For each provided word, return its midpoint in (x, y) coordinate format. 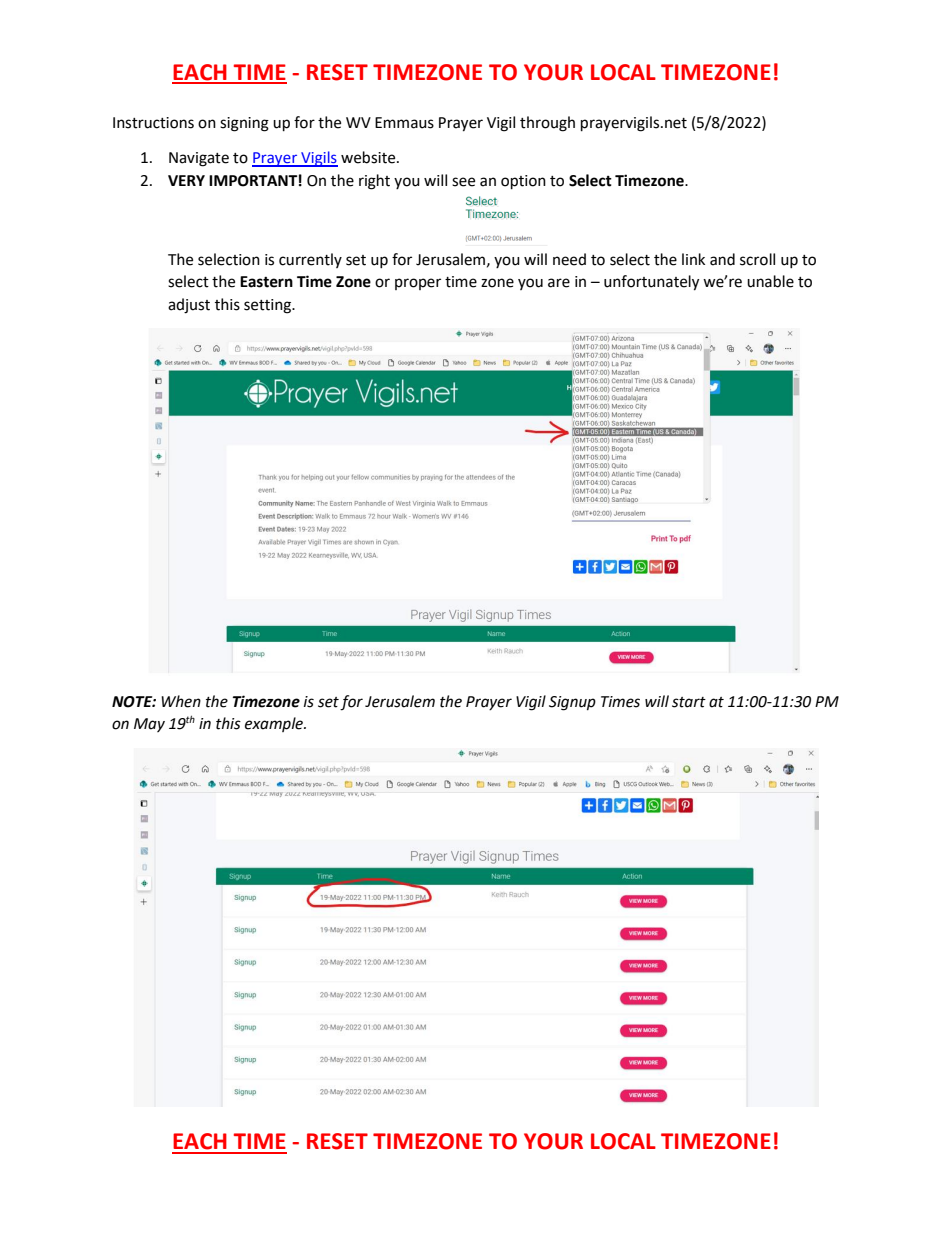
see (463, 182)
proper (418, 284)
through (547, 124)
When (181, 701)
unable (770, 281)
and (722, 259)
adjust (189, 306)
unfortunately (651, 283)
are (559, 283)
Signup (572, 703)
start (689, 702)
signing (244, 124)
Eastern (266, 282)
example (275, 724)
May (149, 725)
